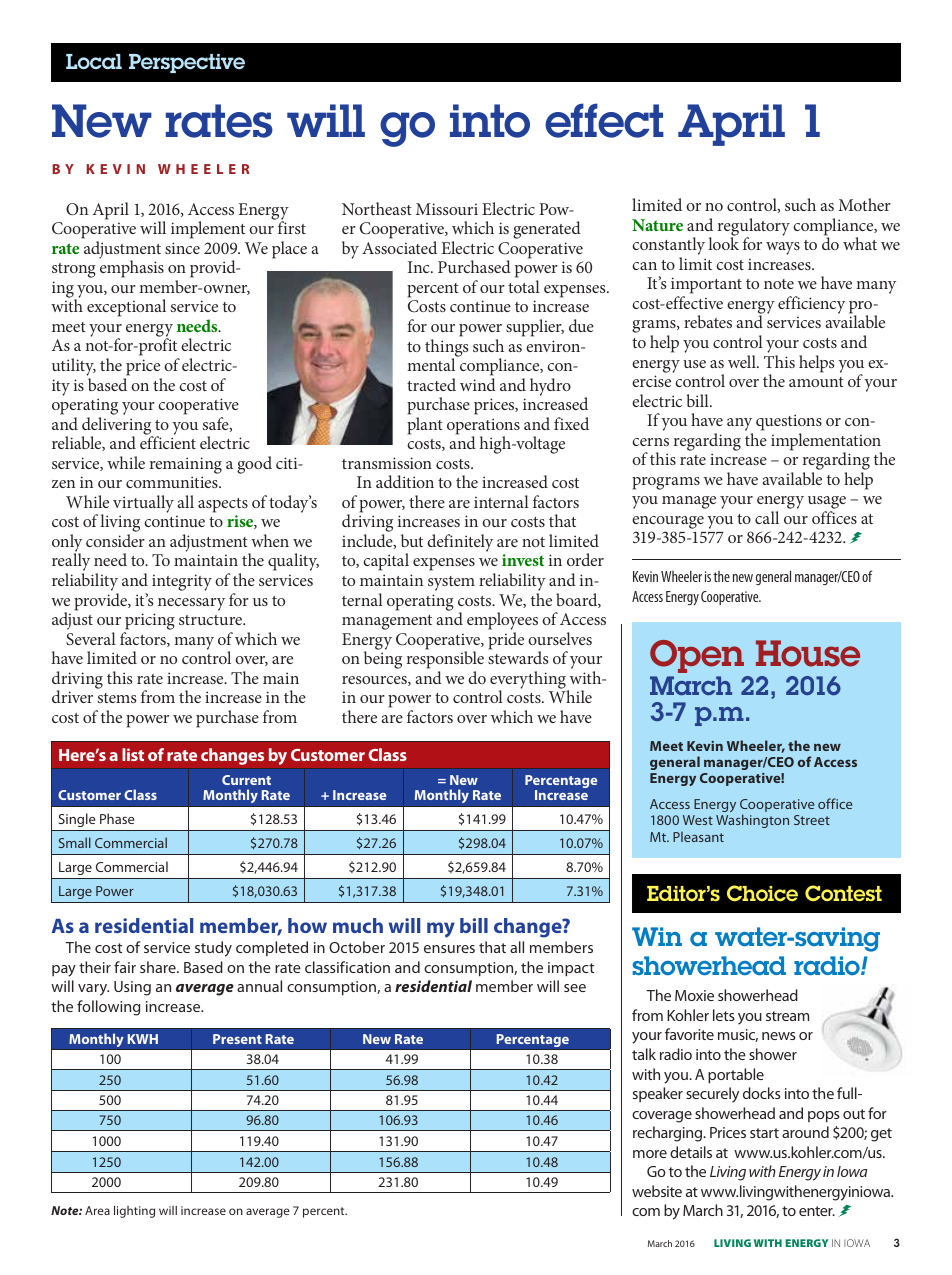  Describe the element at coordinates (149, 623) in the document. I see `pricing` at that location.
